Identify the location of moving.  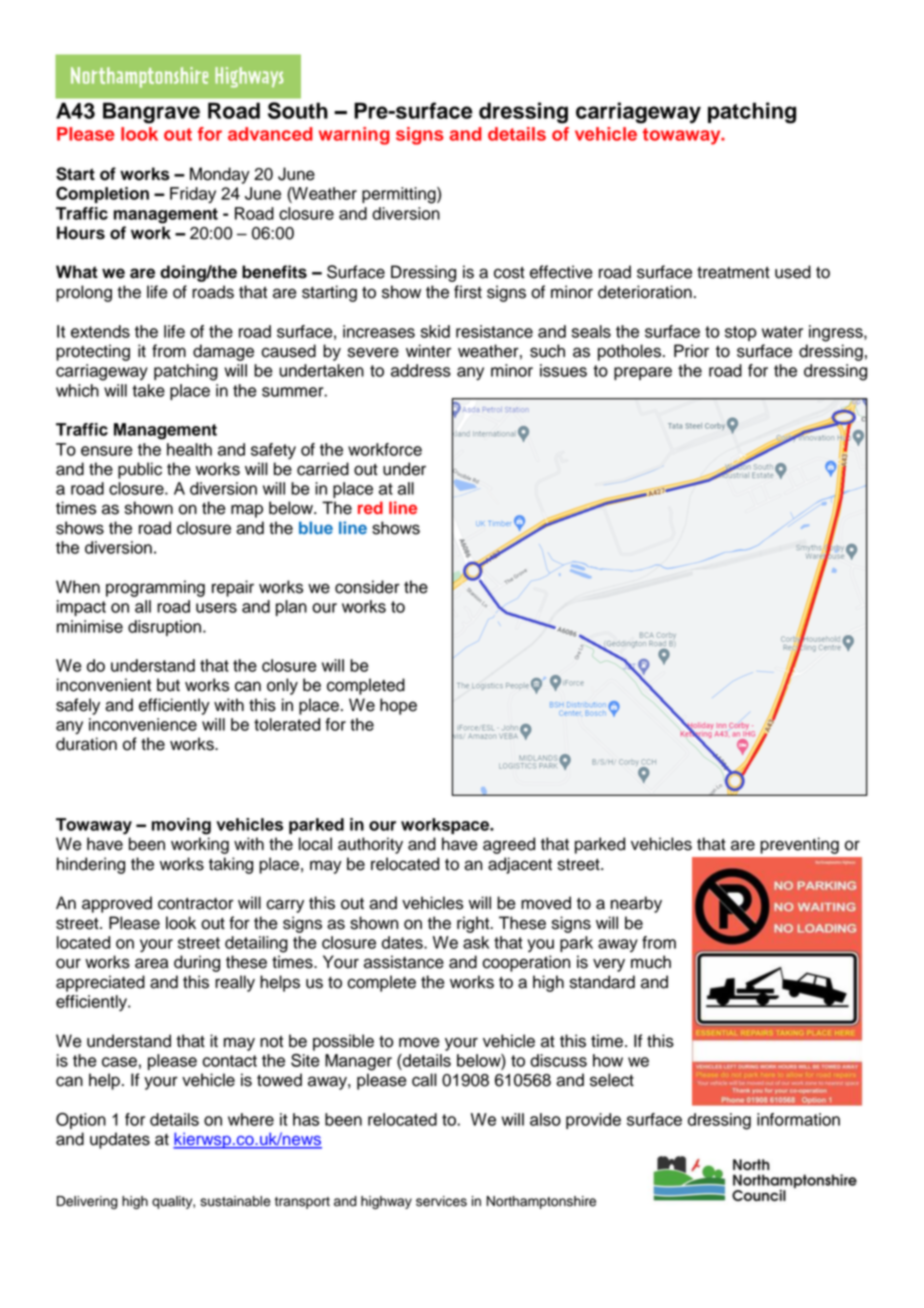
(181, 826).
